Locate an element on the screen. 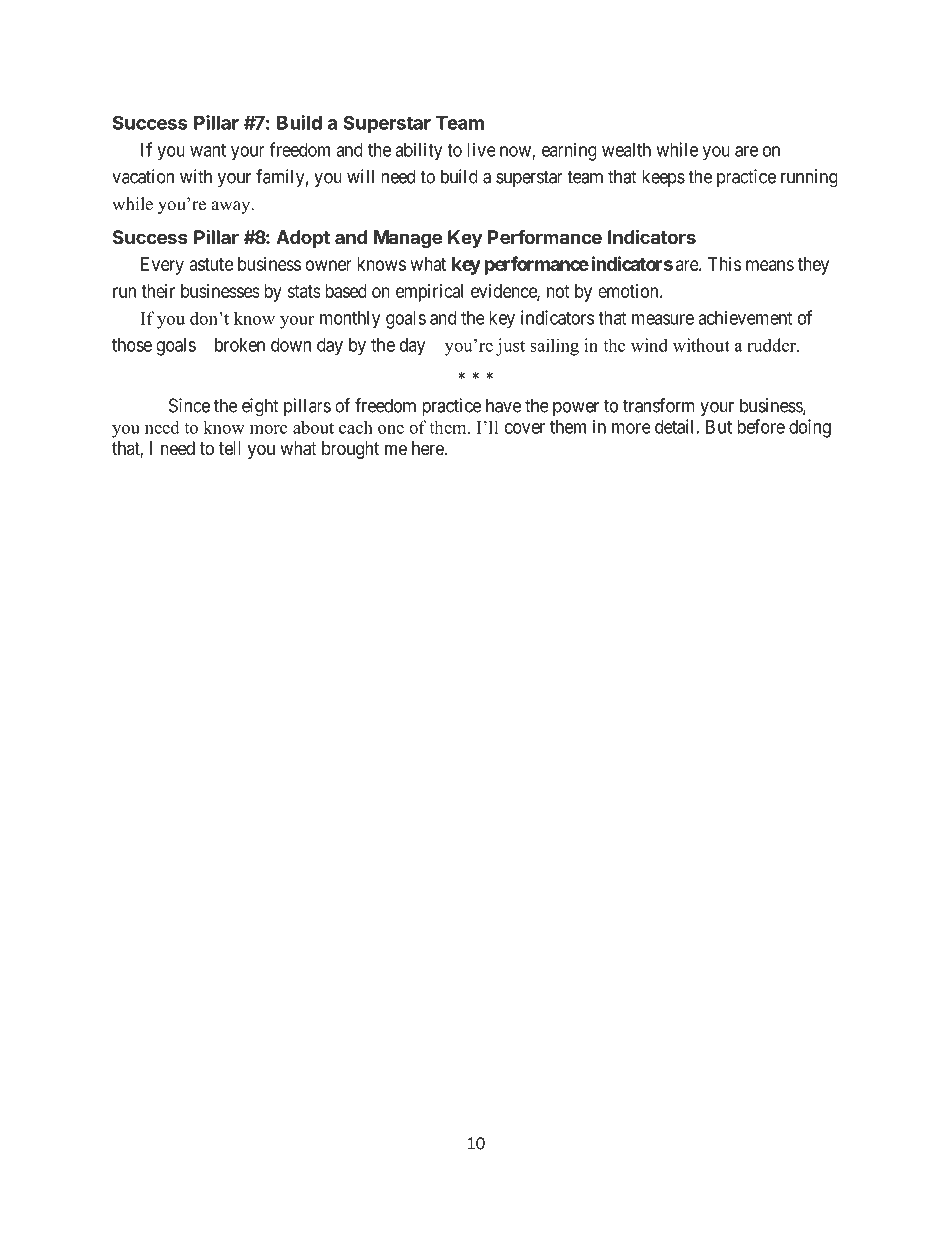 The width and height of the screenshot is (952, 1233). rudder is located at coordinates (772, 345).
